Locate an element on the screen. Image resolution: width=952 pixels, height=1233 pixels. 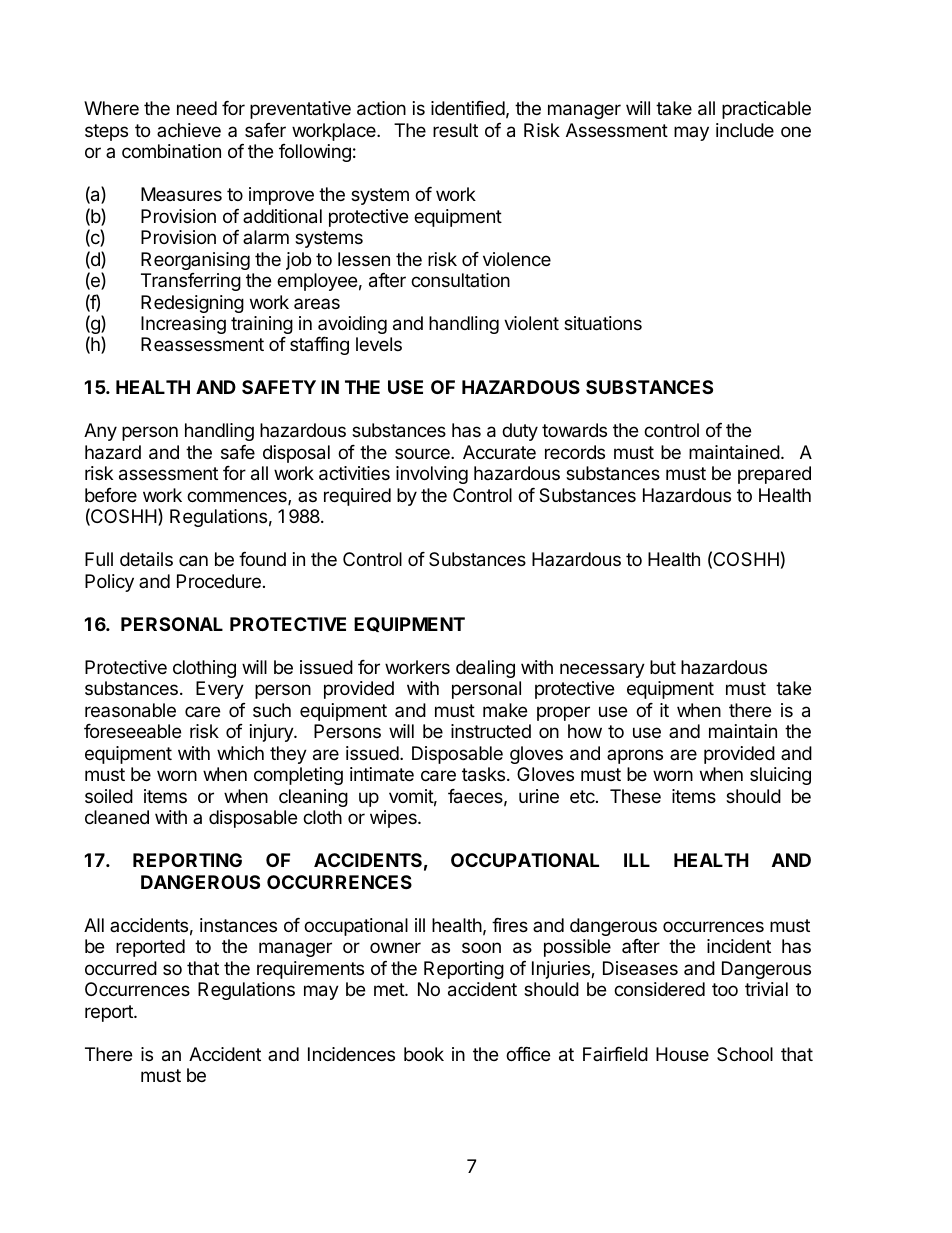
book is located at coordinates (424, 1054).
